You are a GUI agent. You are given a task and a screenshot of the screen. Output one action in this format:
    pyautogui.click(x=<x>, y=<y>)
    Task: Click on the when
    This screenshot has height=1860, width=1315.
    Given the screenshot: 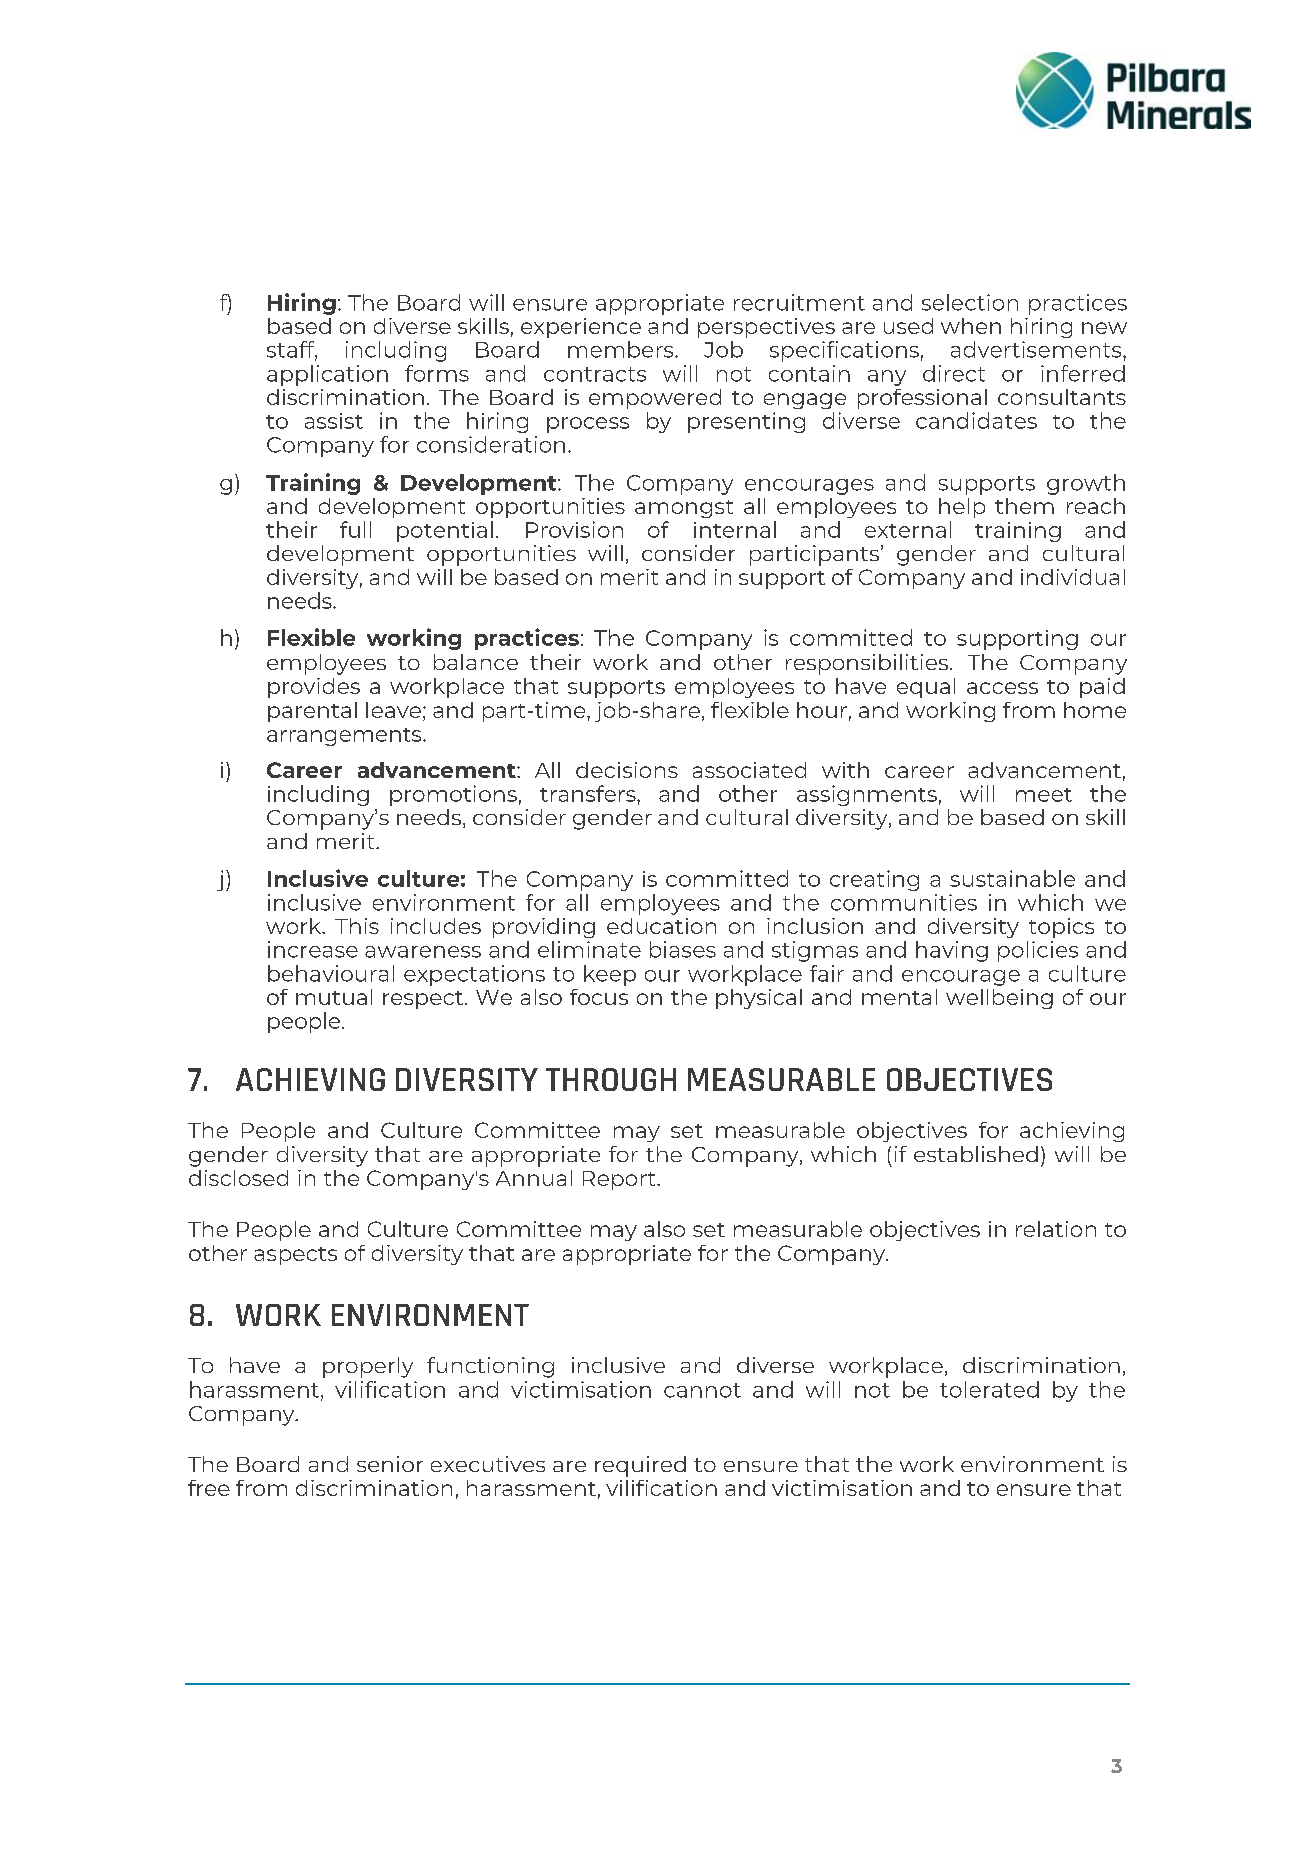 What is the action you would take?
    pyautogui.click(x=971, y=326)
